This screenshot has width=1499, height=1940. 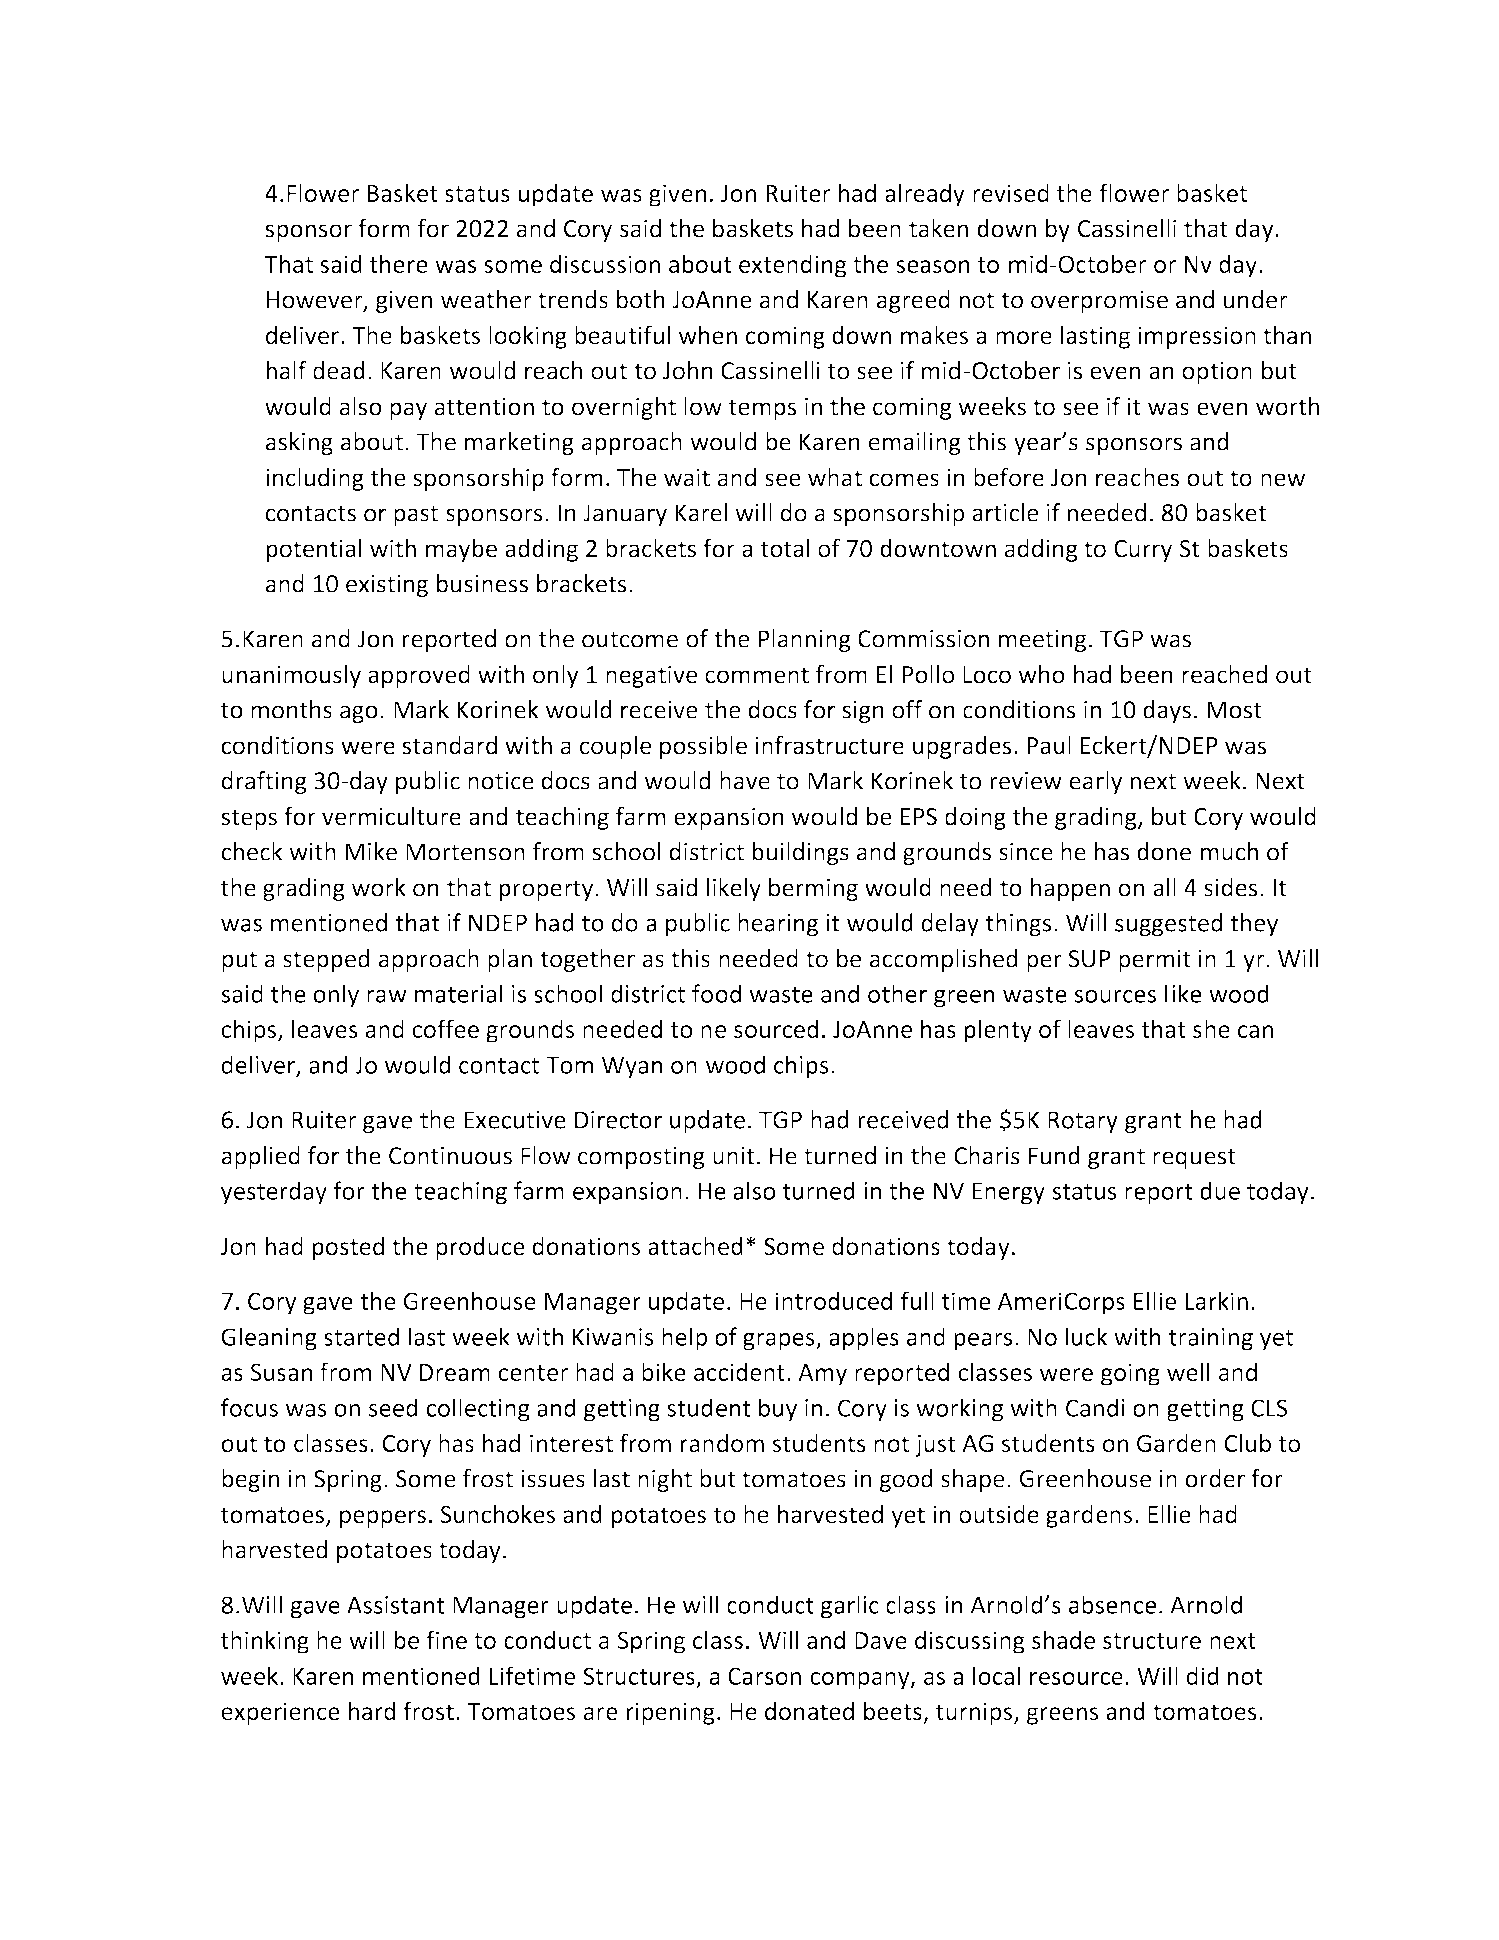 What do you see at coordinates (778, 925) in the screenshot?
I see `hearing` at bounding box center [778, 925].
